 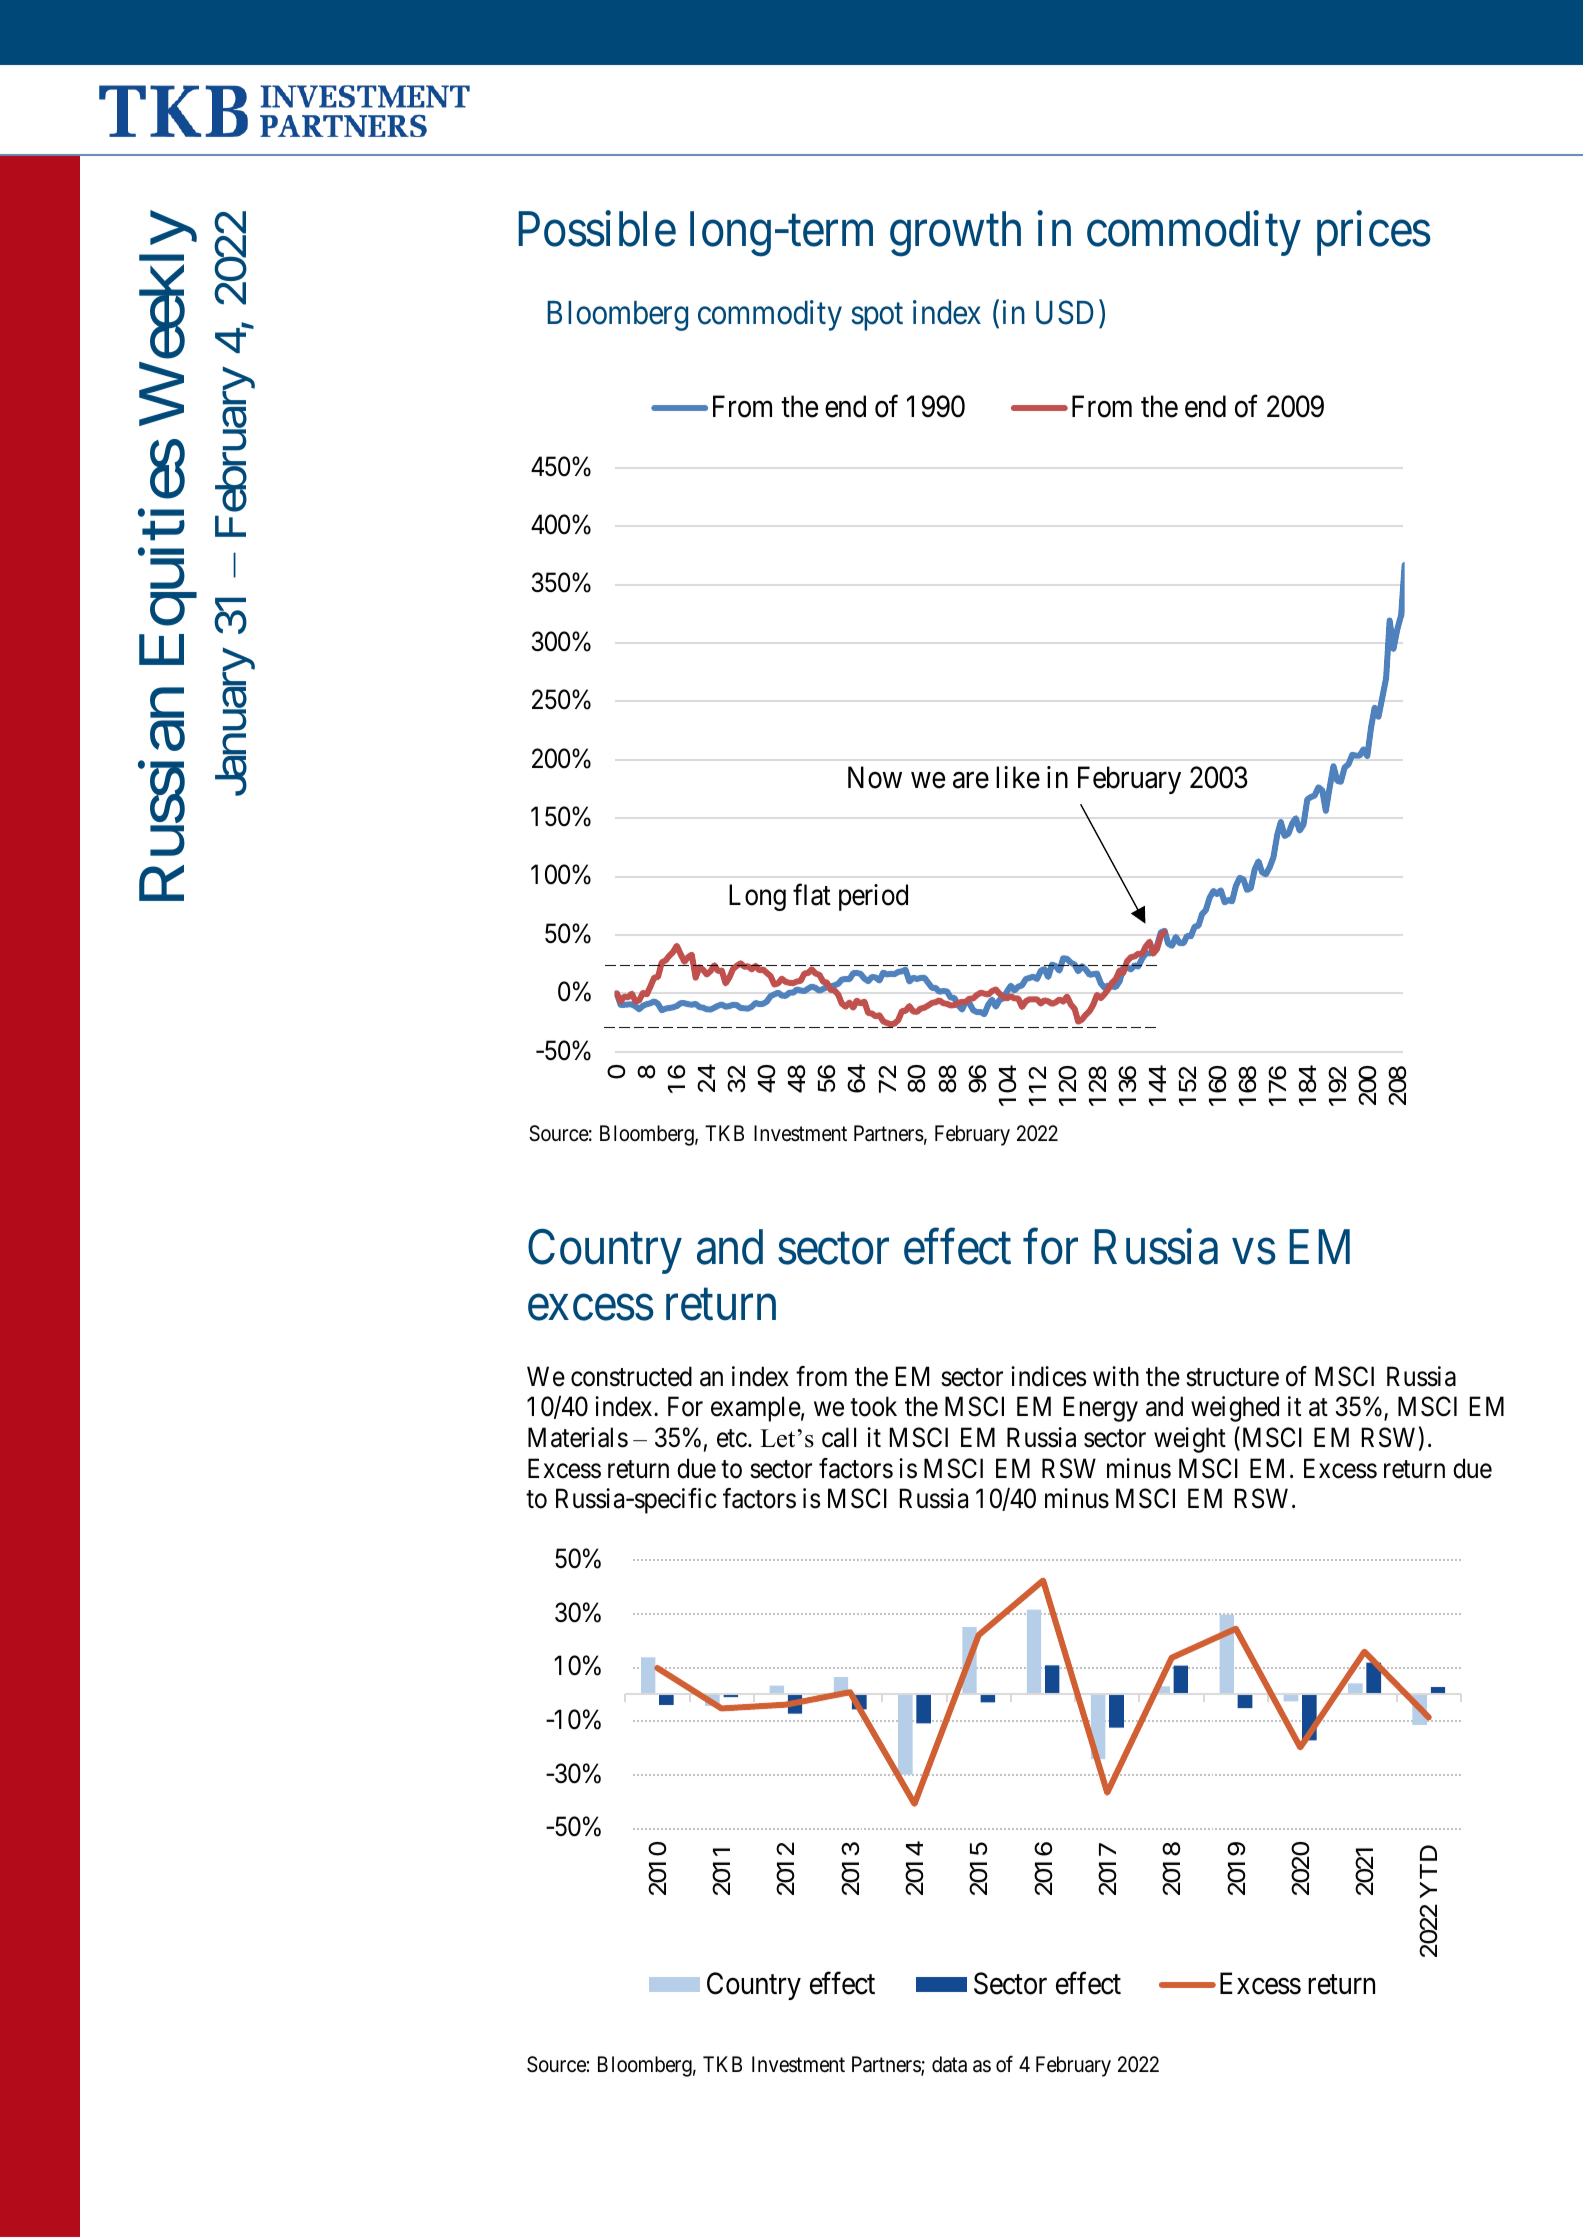 I want to click on Energy, so click(x=1101, y=1409).
